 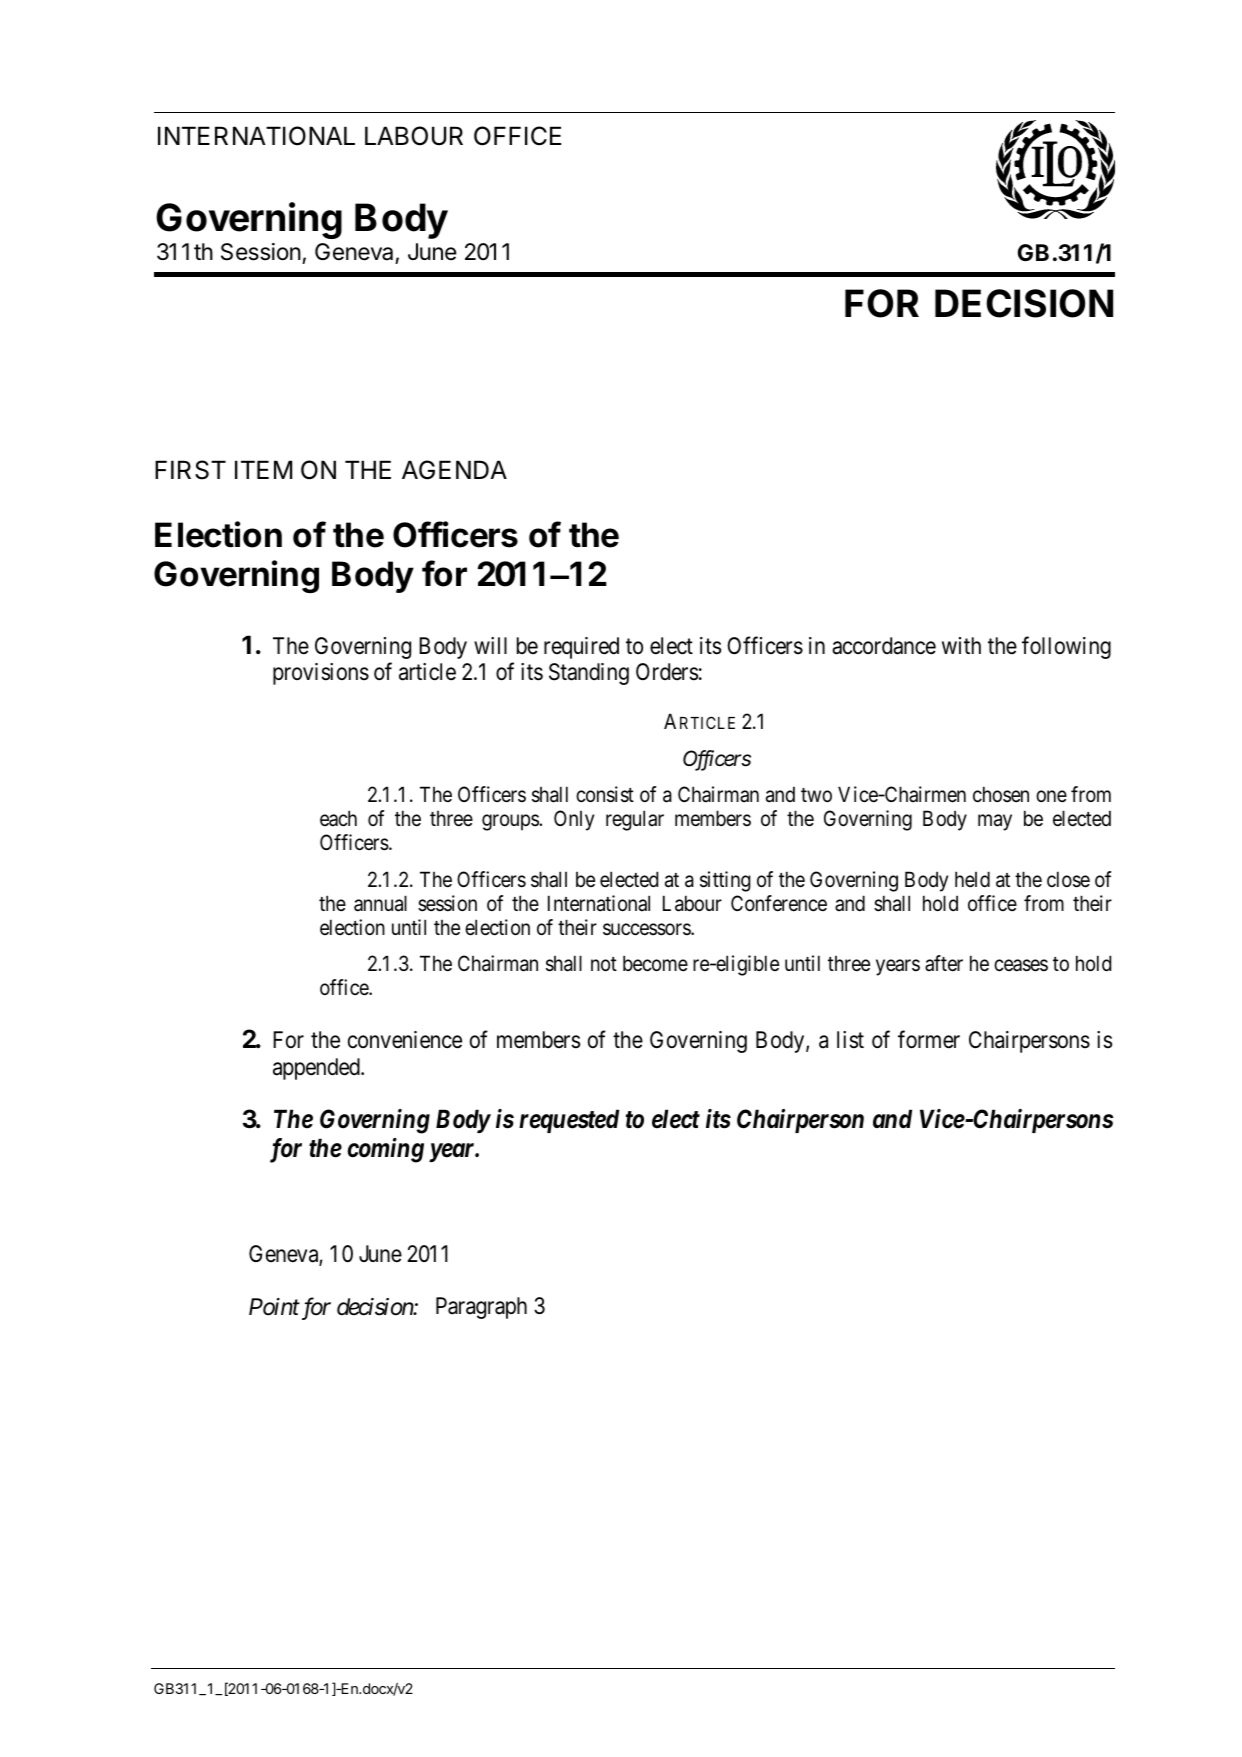 I want to click on AGENDA, so click(x=454, y=470).
